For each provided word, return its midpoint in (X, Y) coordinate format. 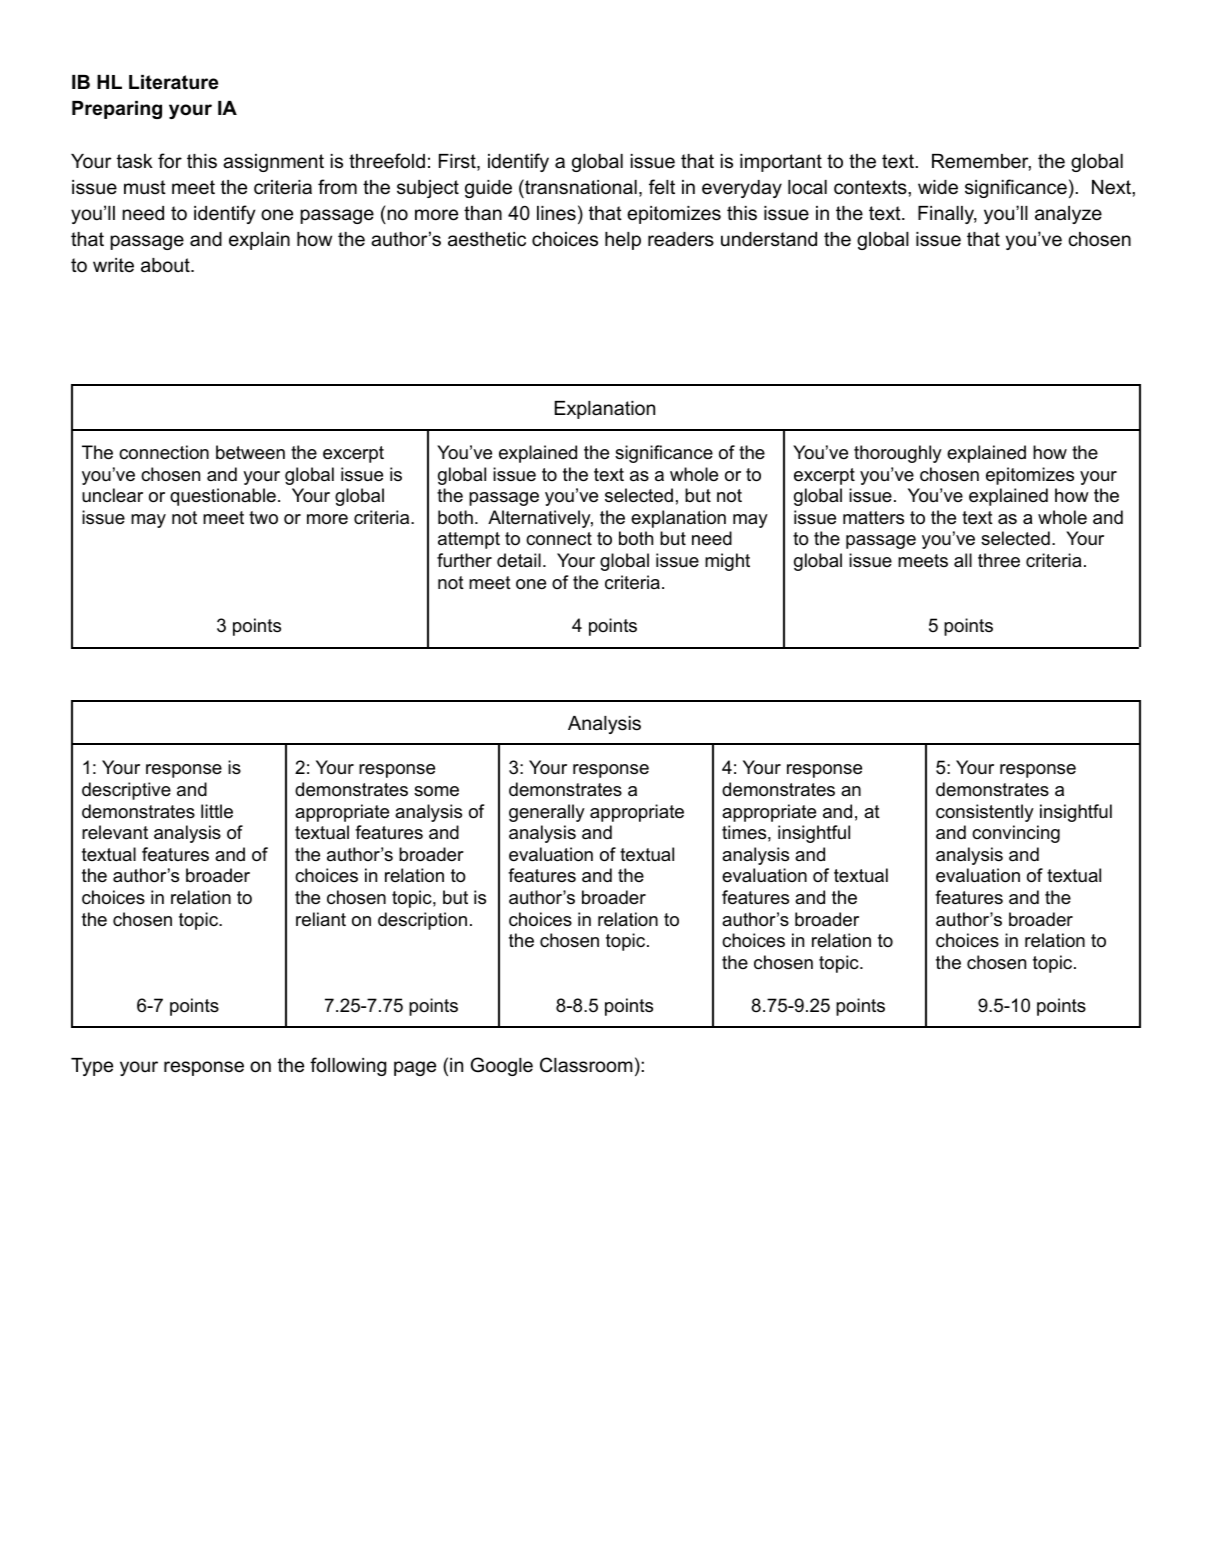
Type (92, 1067)
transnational (580, 187)
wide (938, 187)
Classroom (586, 1065)
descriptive (126, 791)
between (250, 452)
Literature (173, 82)
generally (547, 813)
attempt (469, 540)
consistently (985, 813)
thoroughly (898, 454)
